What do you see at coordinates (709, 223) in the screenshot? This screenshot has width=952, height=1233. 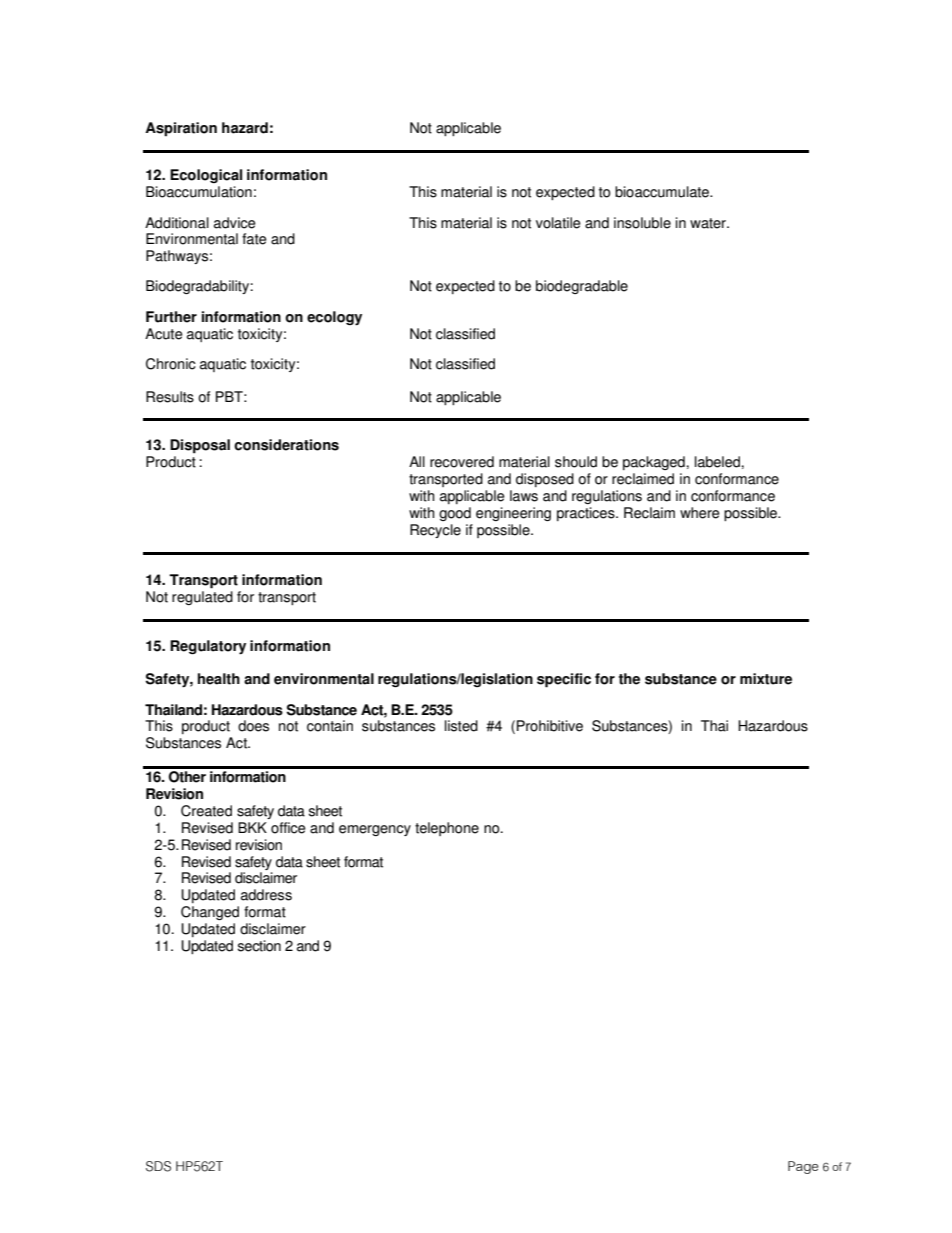 I see `water` at bounding box center [709, 223].
